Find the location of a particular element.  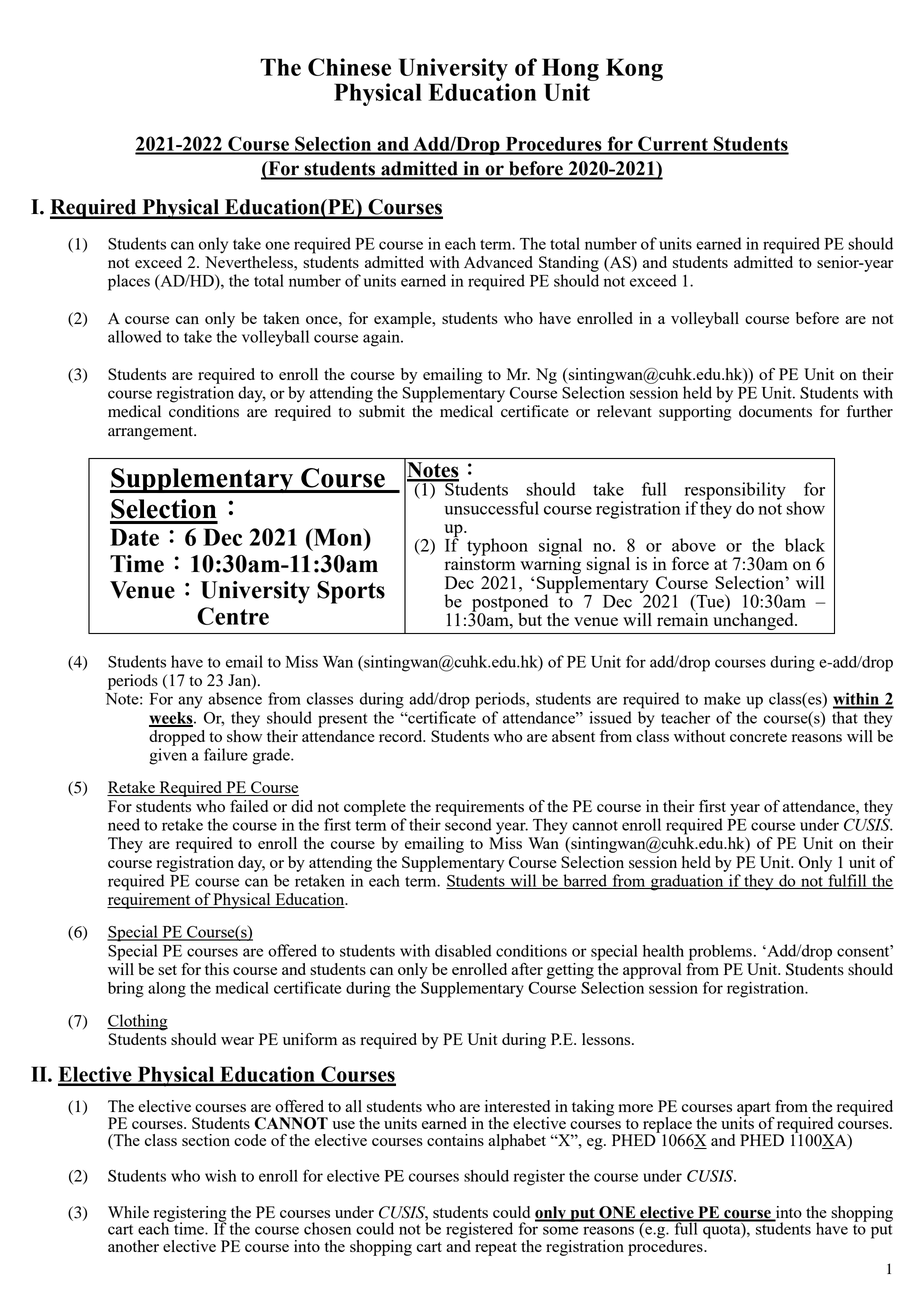

failed is located at coordinates (249, 806).
